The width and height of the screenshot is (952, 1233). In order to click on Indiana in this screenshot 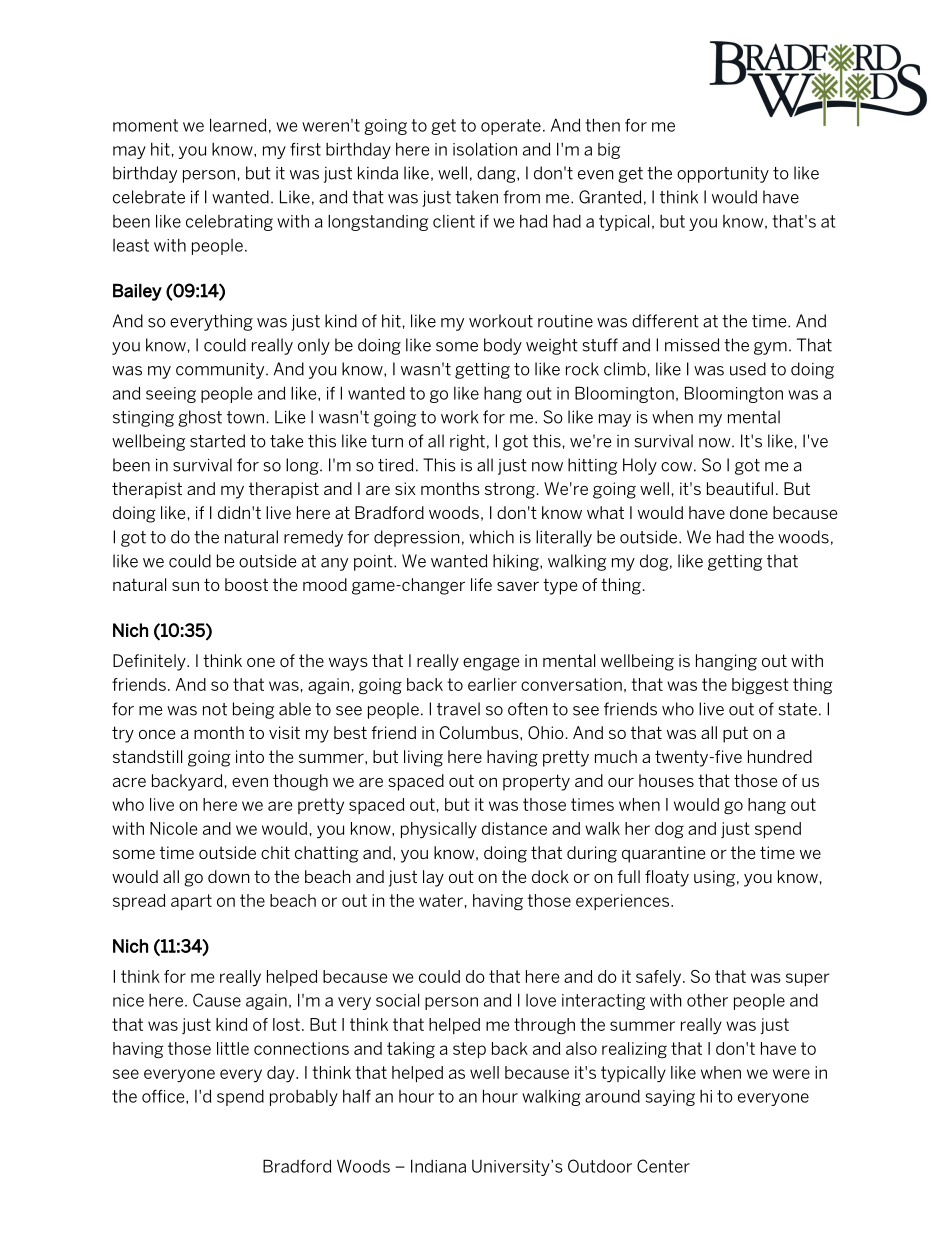, I will do `click(438, 1166)`.
